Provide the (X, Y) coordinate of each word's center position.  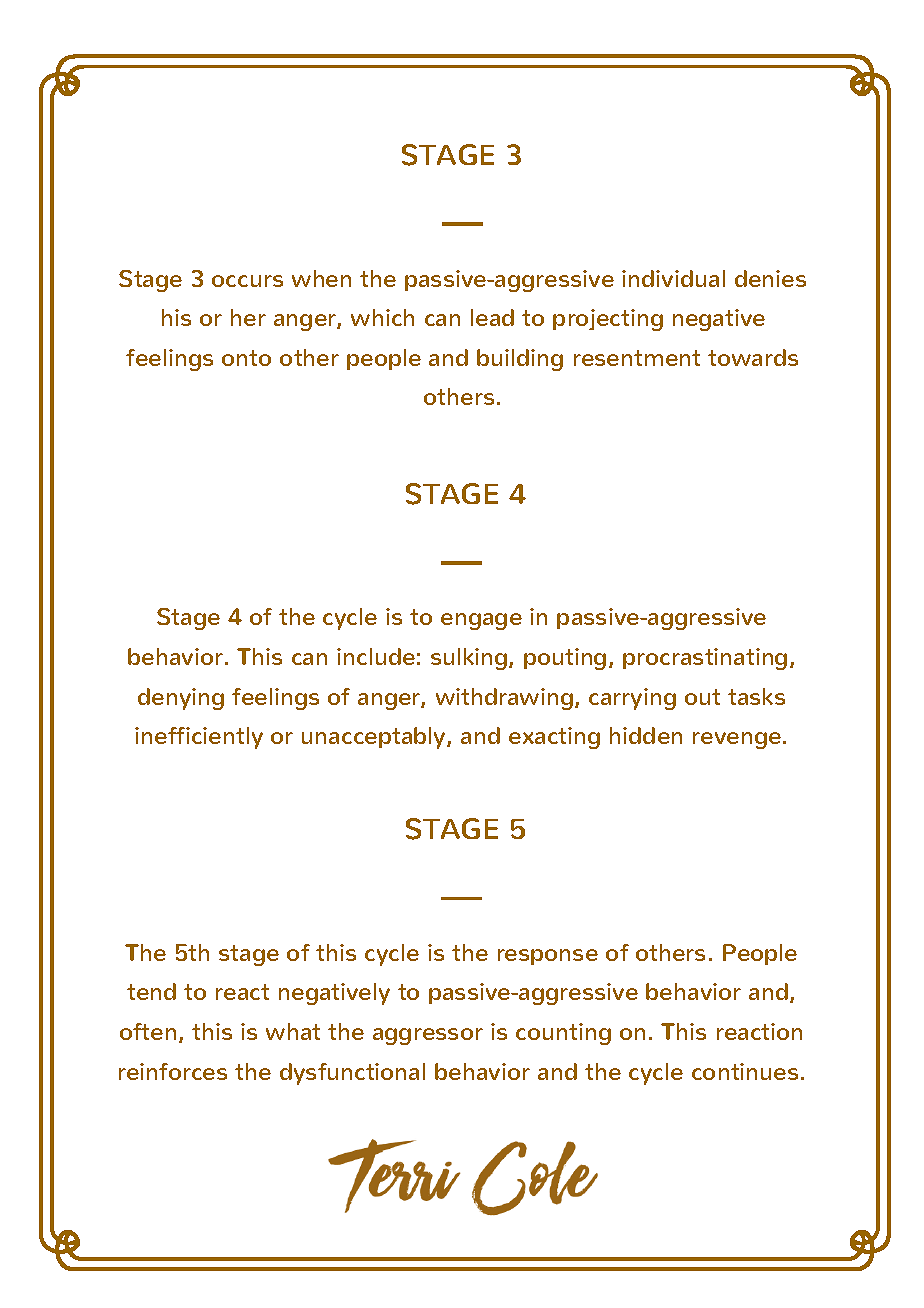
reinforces (173, 1071)
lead (492, 317)
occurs (247, 281)
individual (673, 278)
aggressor (428, 1036)
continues (745, 1071)
